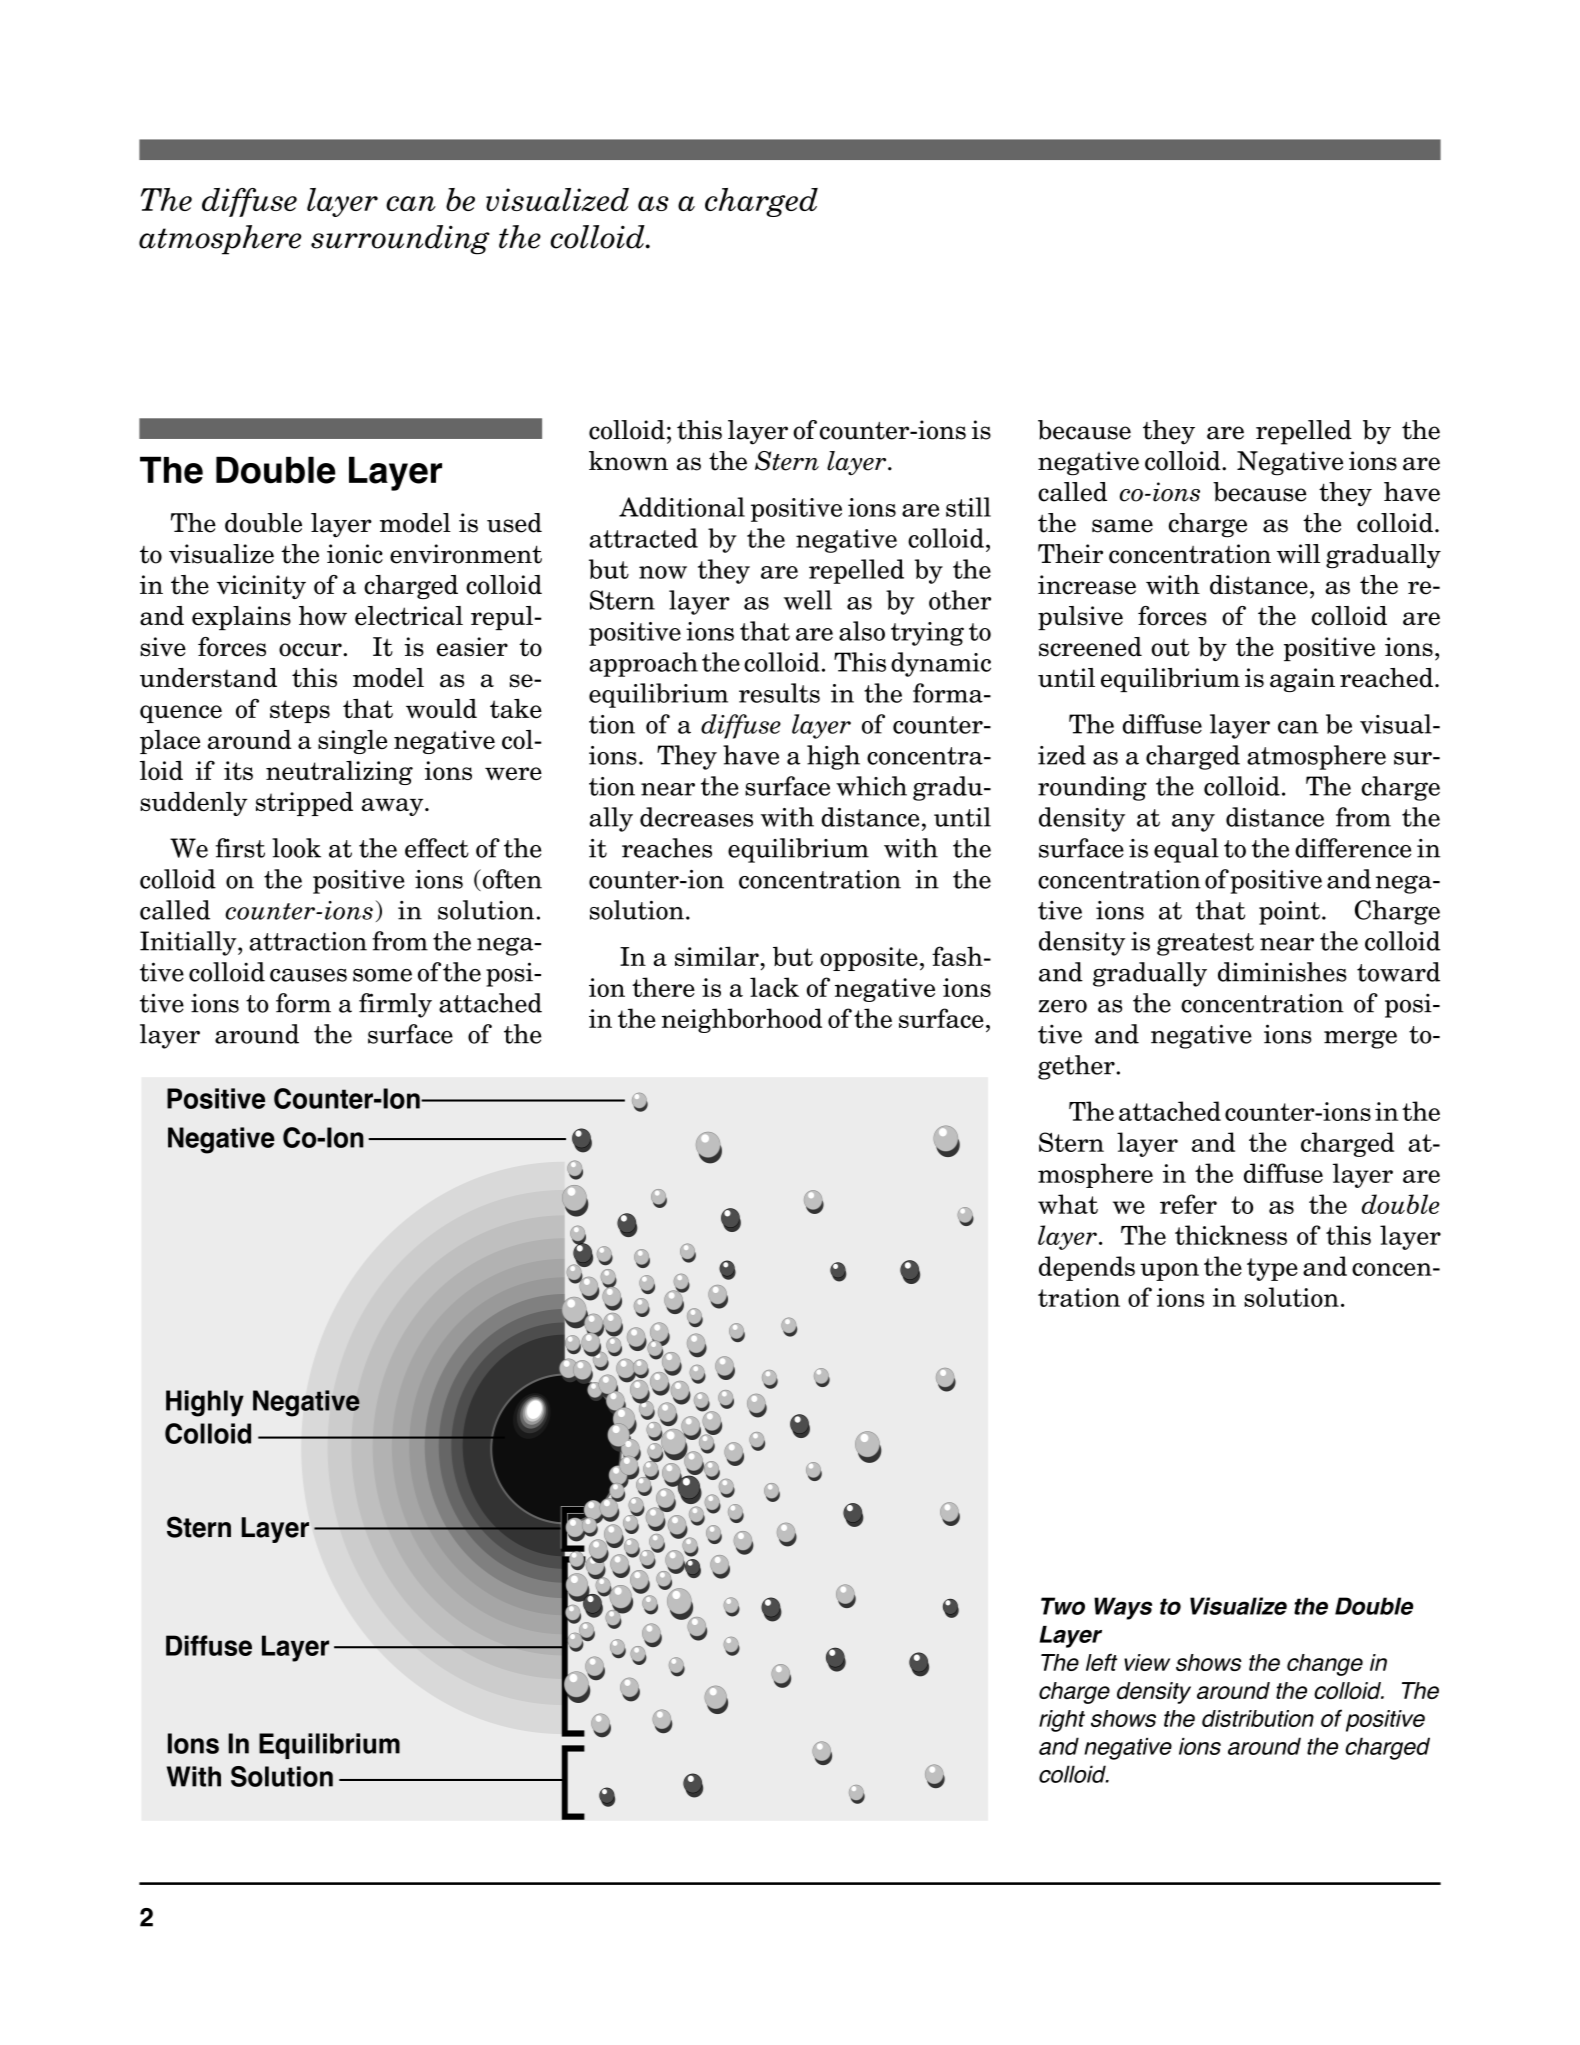 This screenshot has height=2045, width=1580. I want to click on also, so click(862, 631).
